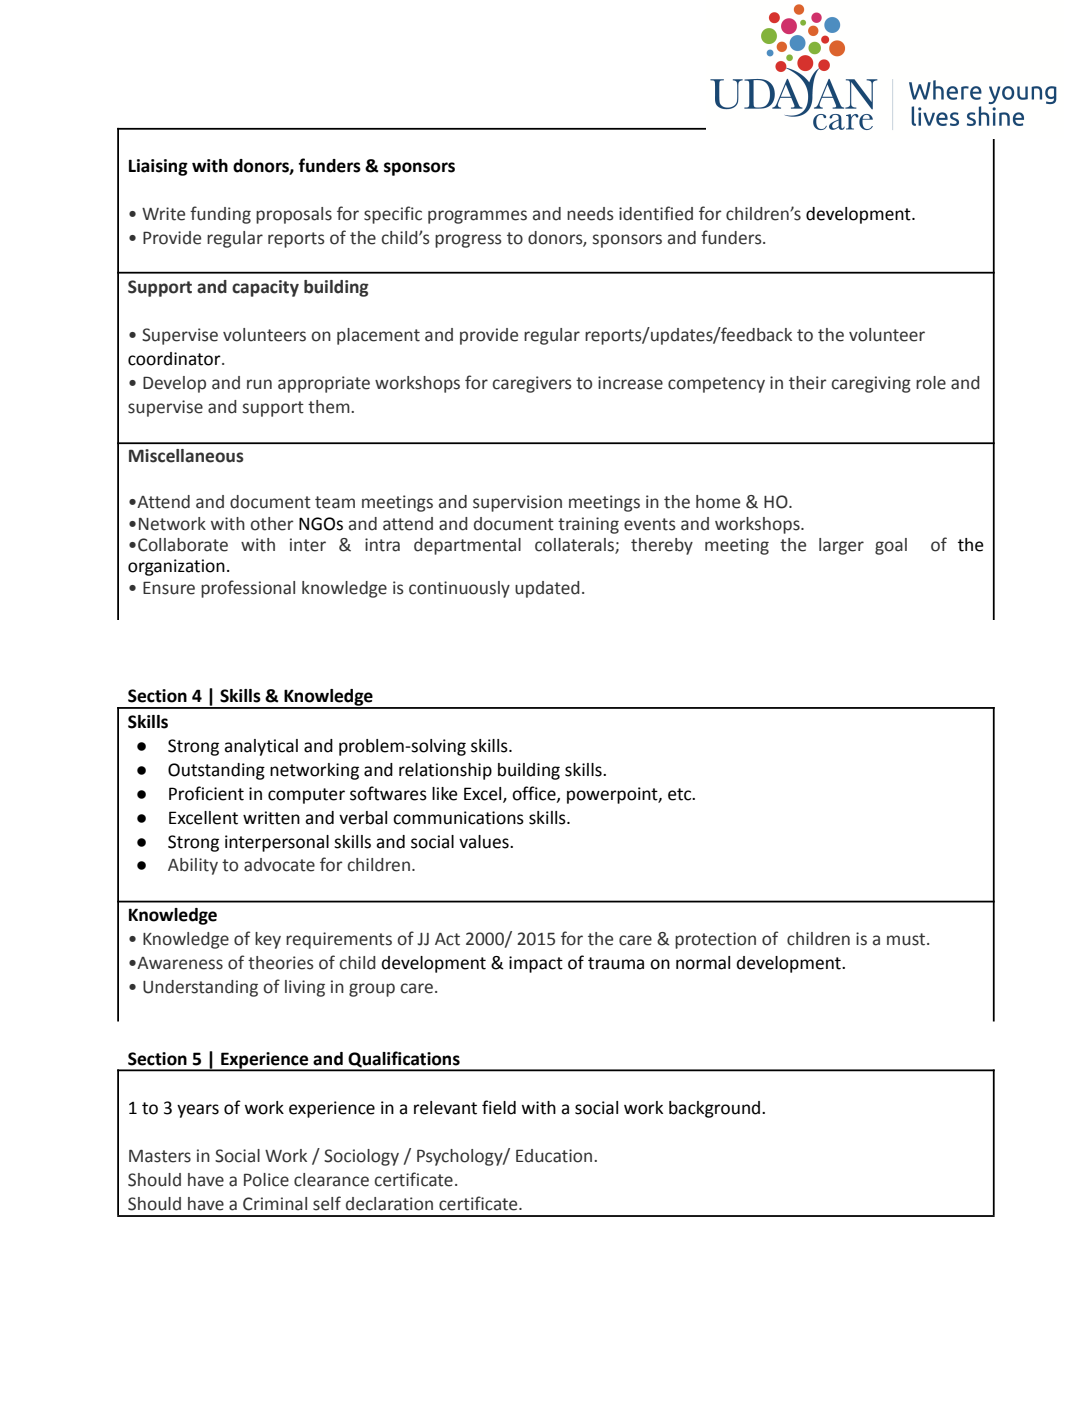 This document has width=1087, height=1407. I want to click on needs, so click(590, 214).
